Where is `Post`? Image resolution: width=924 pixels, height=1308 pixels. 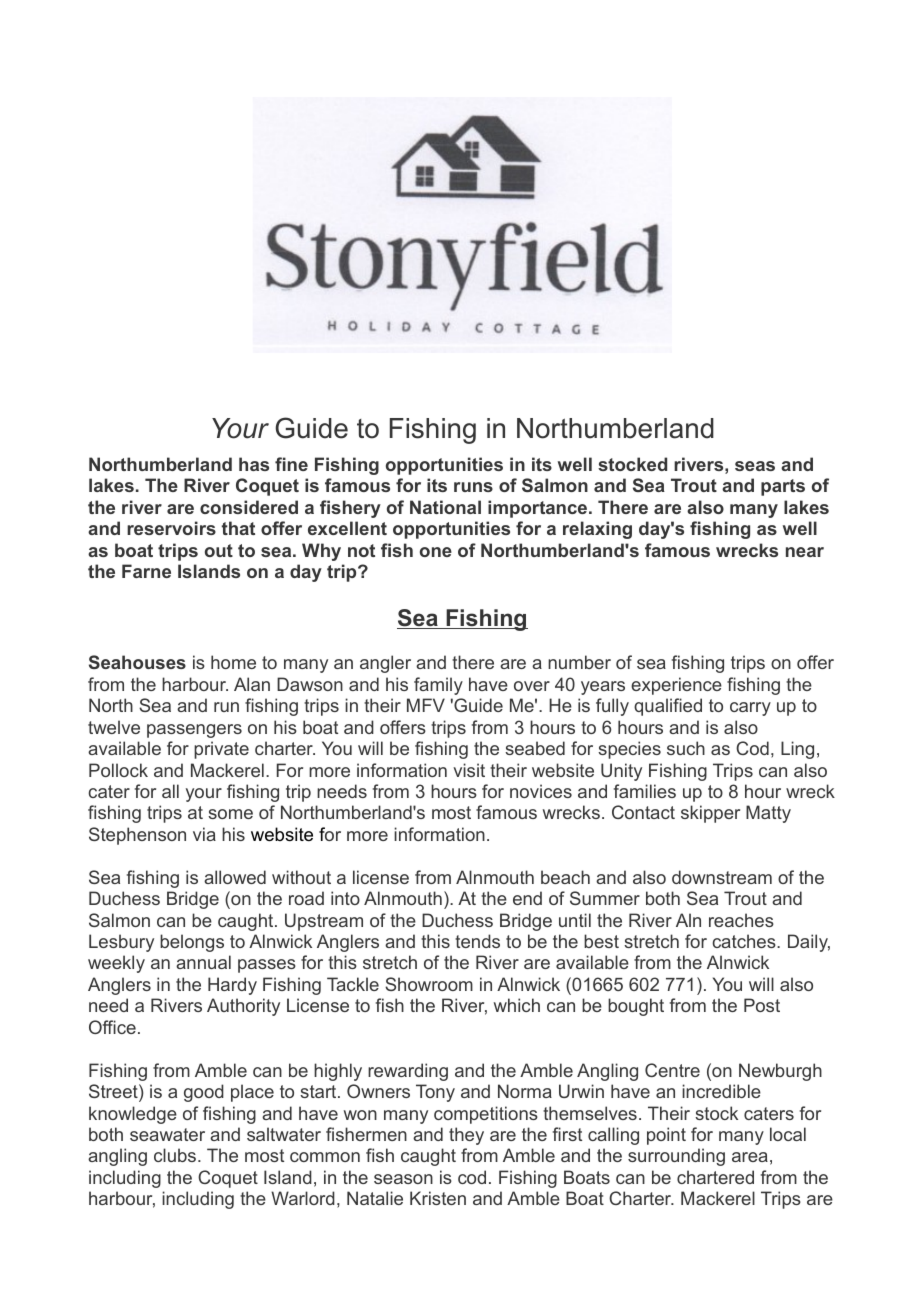 Post is located at coordinates (762, 1005).
